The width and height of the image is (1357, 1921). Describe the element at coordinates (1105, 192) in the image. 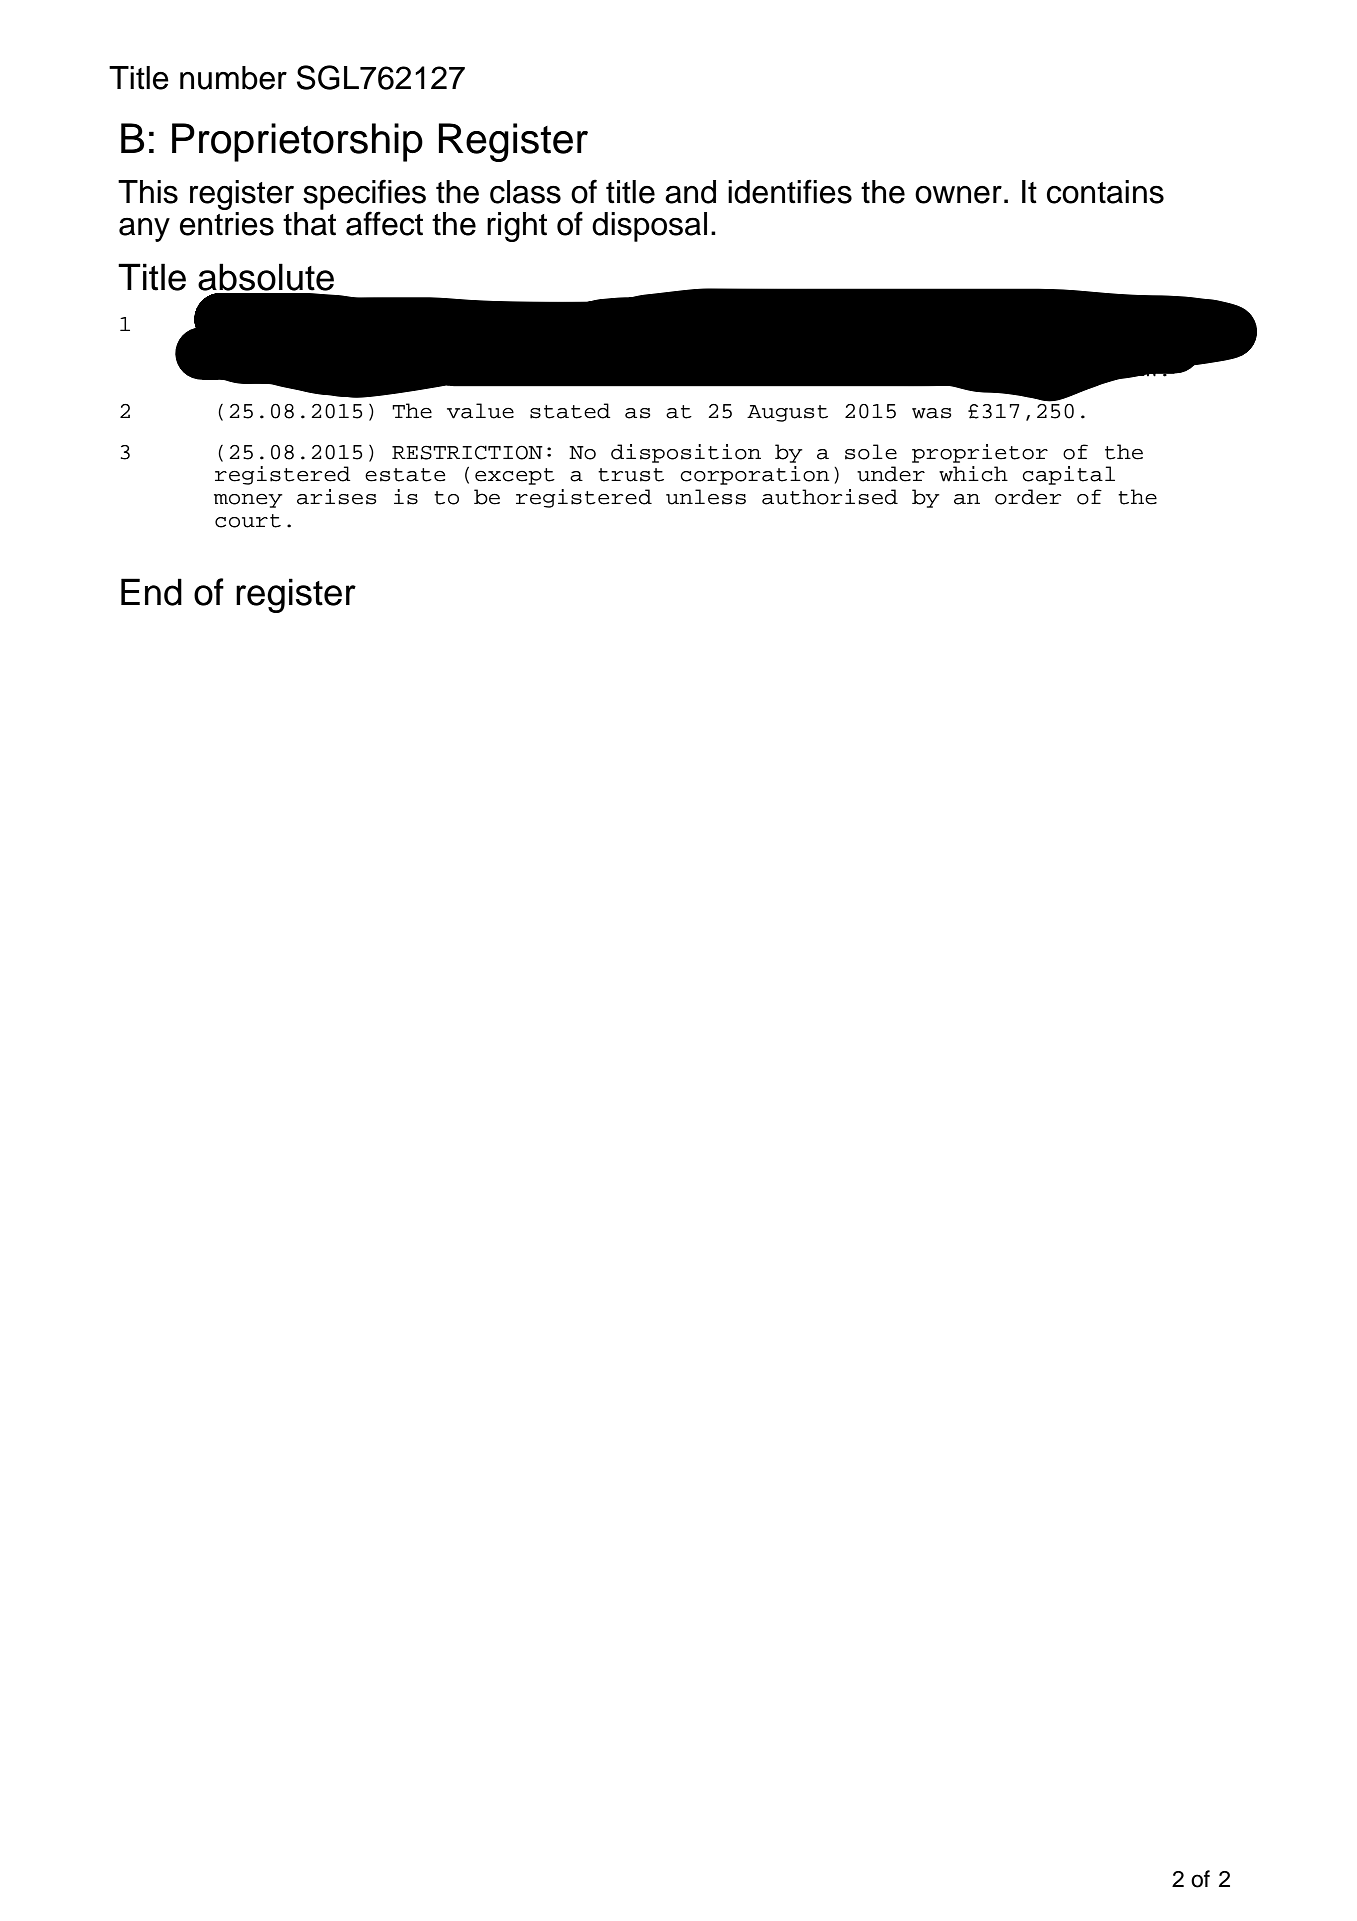

I see `contains` at that location.
